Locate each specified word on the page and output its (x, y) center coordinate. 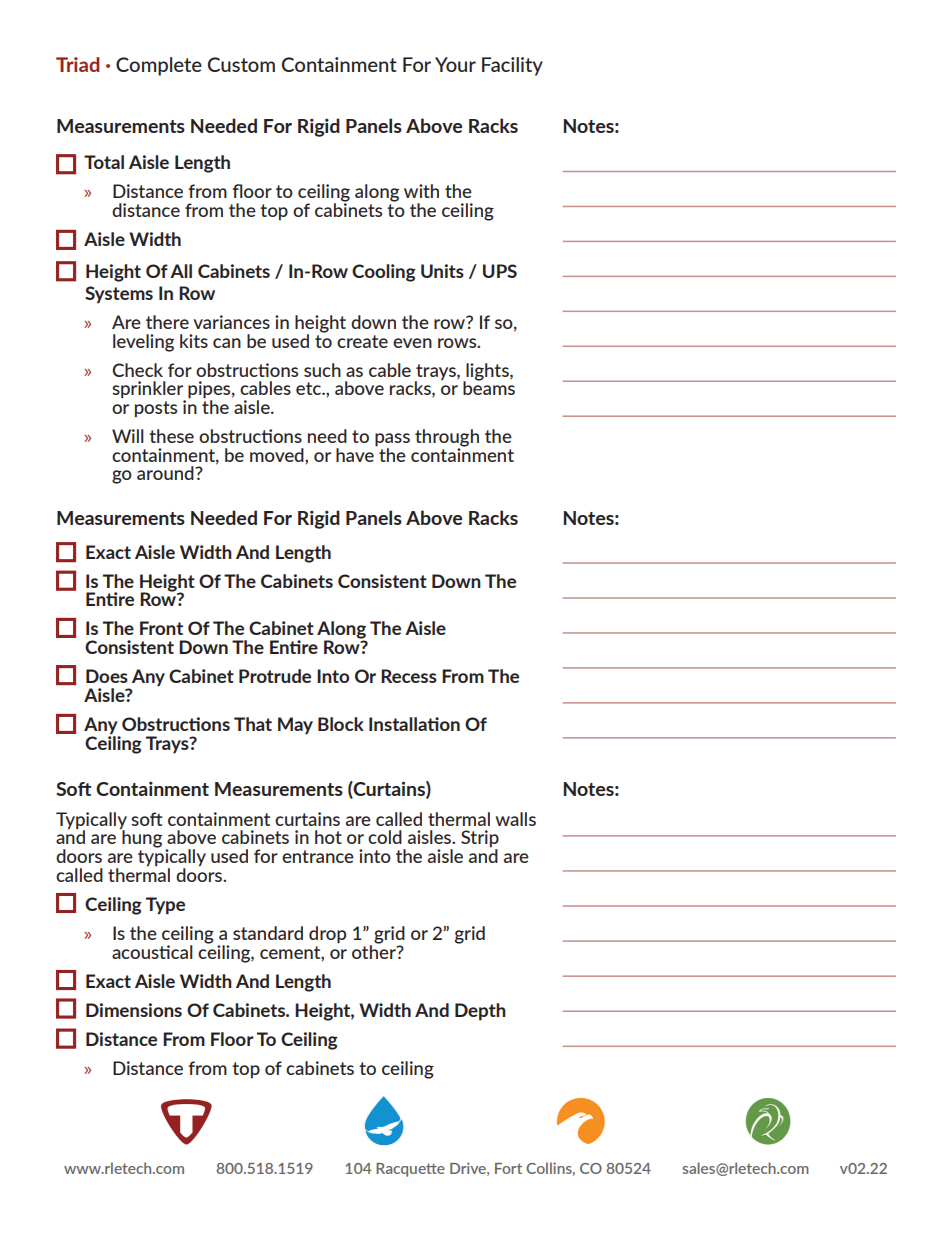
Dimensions (134, 1010)
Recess (409, 676)
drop (327, 935)
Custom (241, 64)
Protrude (275, 676)
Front (161, 628)
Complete (159, 66)
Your (455, 64)
